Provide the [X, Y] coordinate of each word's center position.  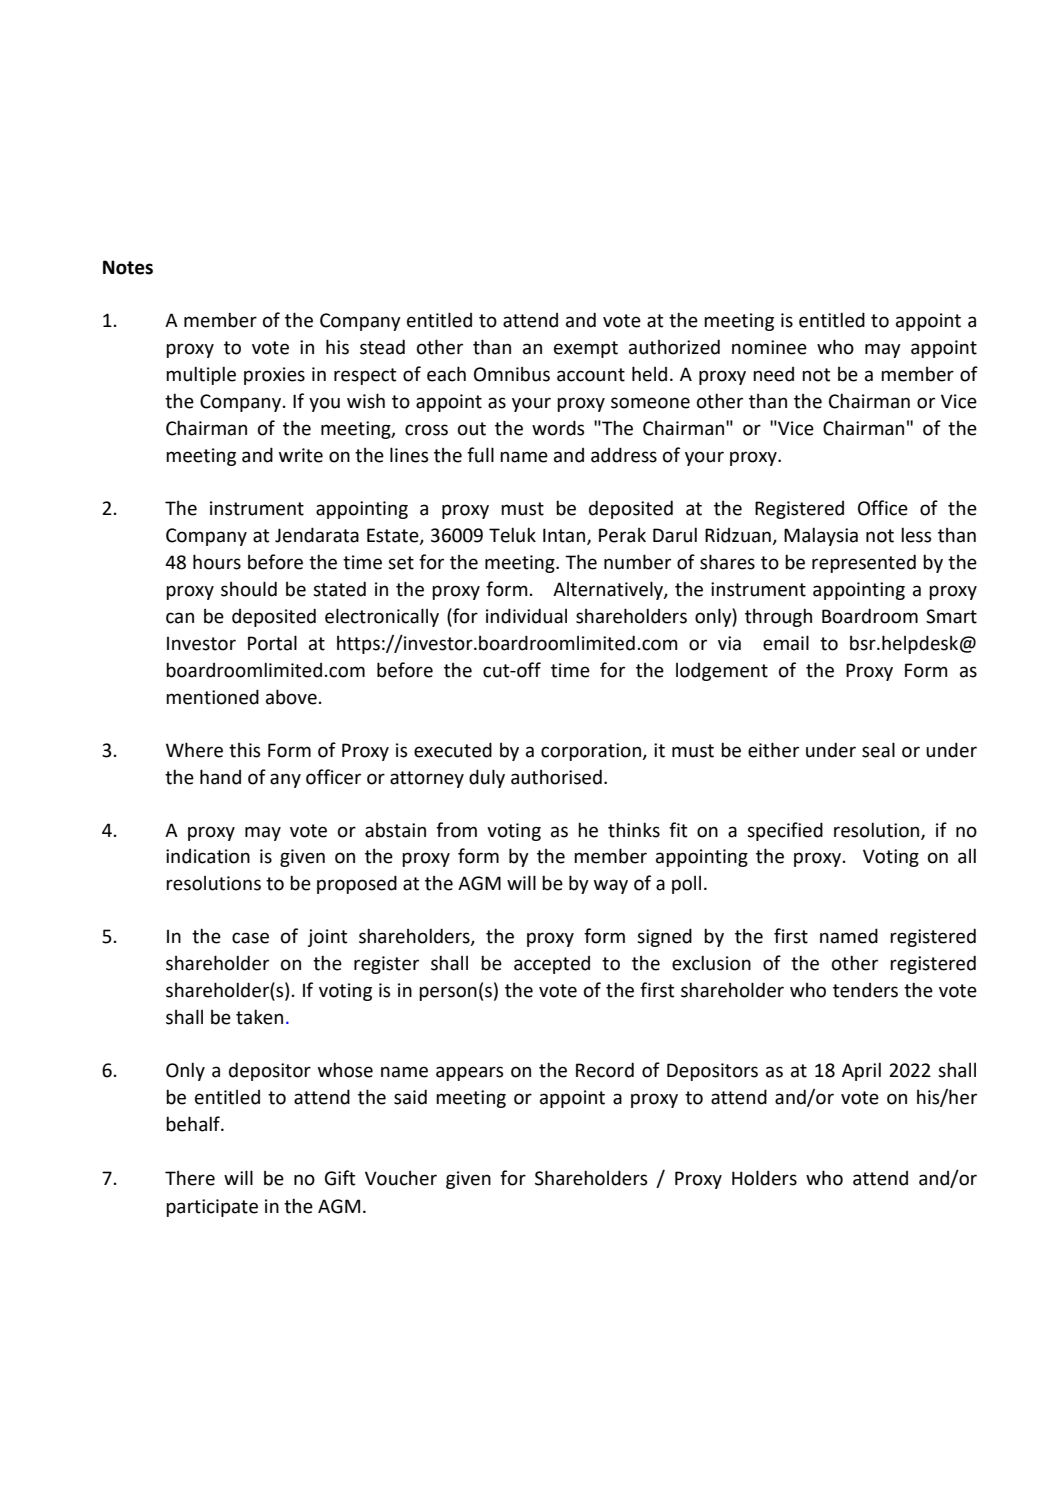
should [249, 589]
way [611, 886]
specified [785, 831]
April [861, 1071]
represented [864, 563]
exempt [586, 349]
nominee [769, 347]
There [190, 1178]
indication [208, 856]
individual [526, 616]
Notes [128, 267]
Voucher [401, 1178]
